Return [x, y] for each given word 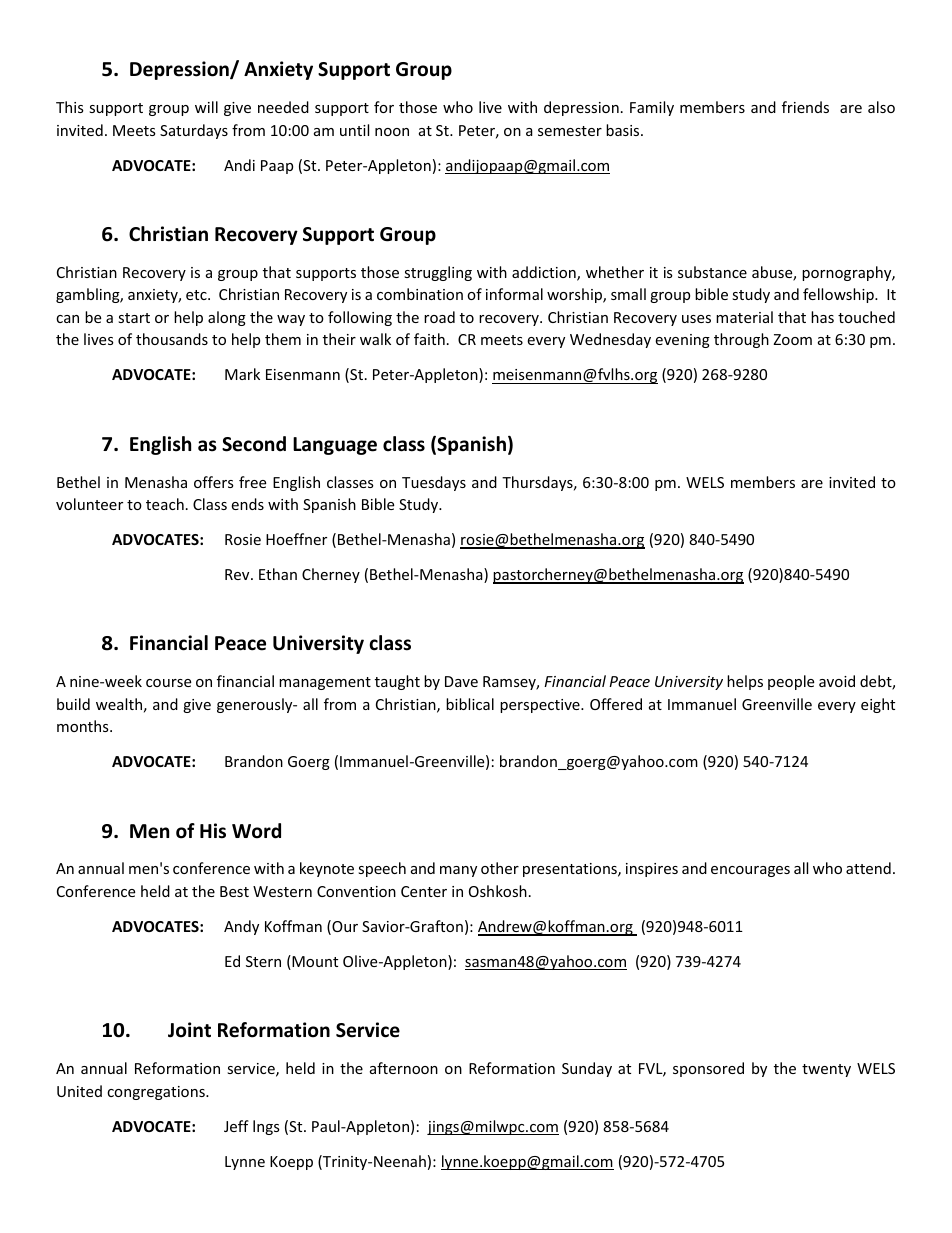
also [881, 107]
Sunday [587, 1069]
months [84, 726]
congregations [157, 1093]
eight [878, 705]
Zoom [792, 339]
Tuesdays [434, 483]
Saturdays [194, 131]
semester [570, 131]
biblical [470, 704]
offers [214, 482]
